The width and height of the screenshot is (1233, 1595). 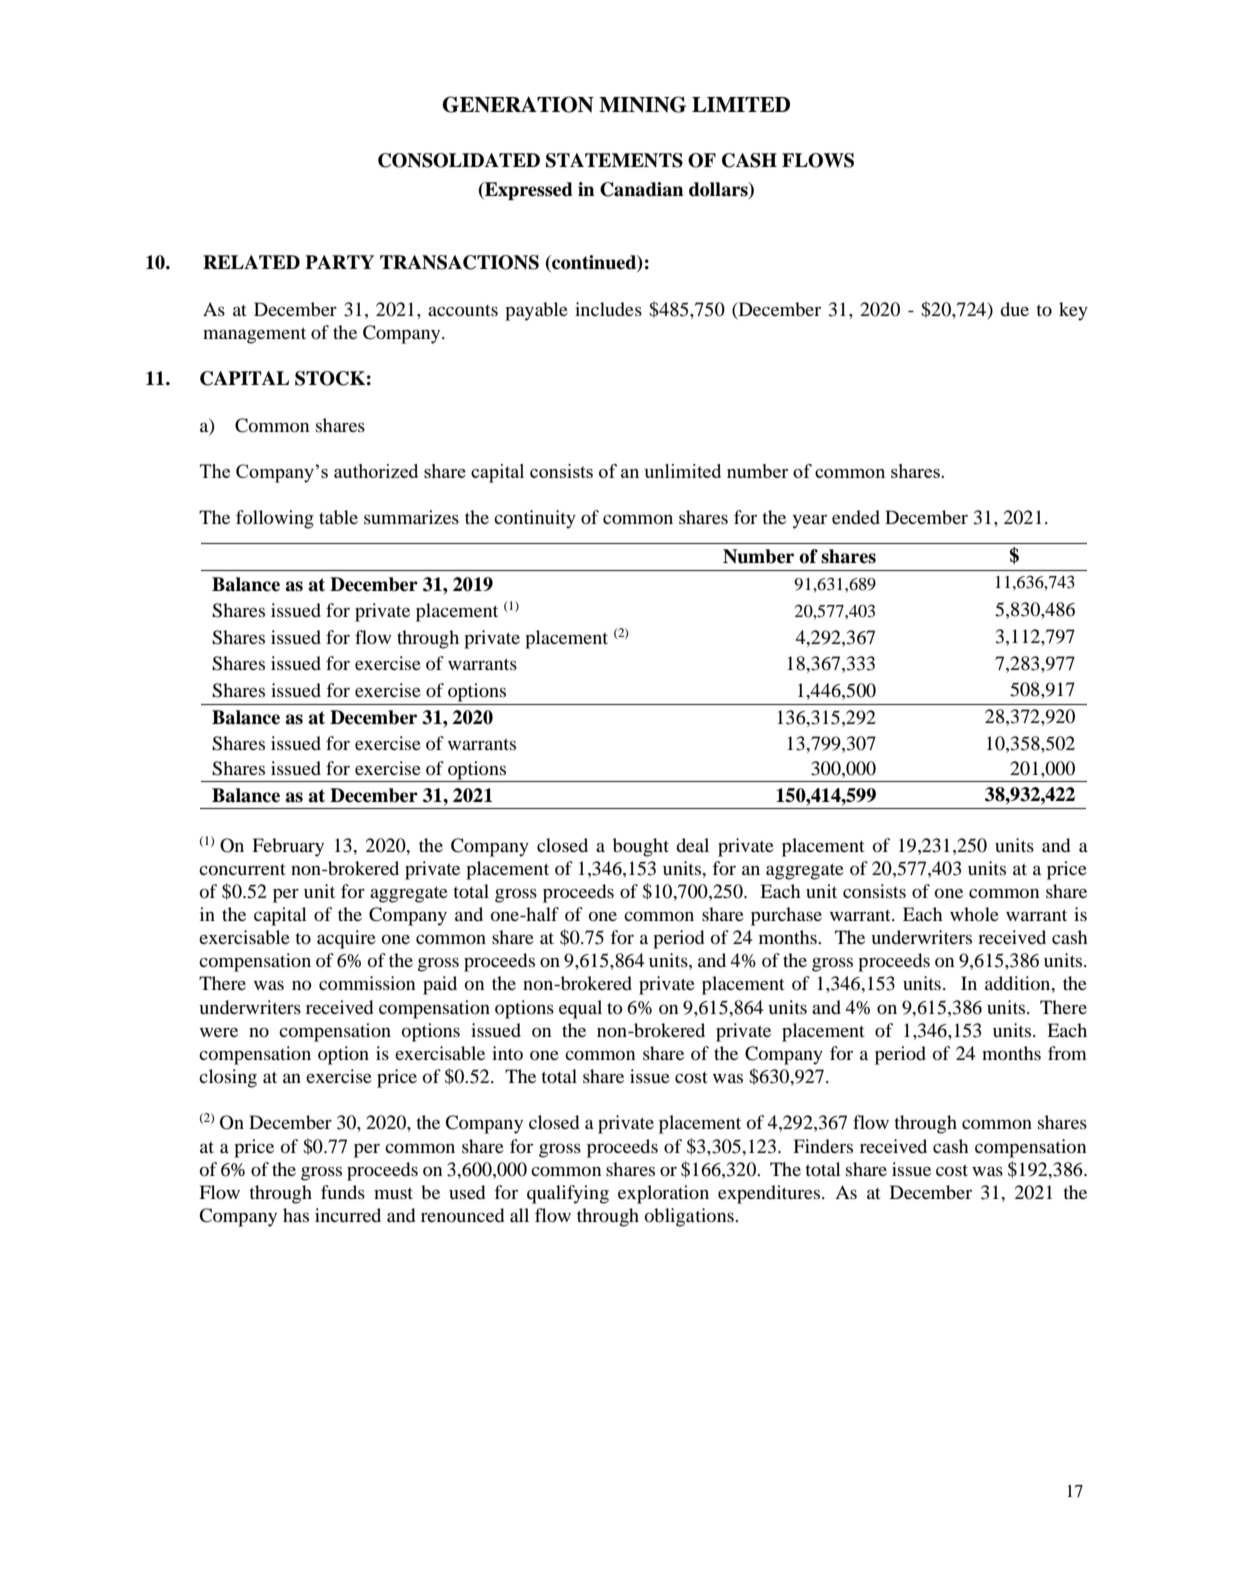 I want to click on CONSOLIDATED, so click(x=459, y=160).
